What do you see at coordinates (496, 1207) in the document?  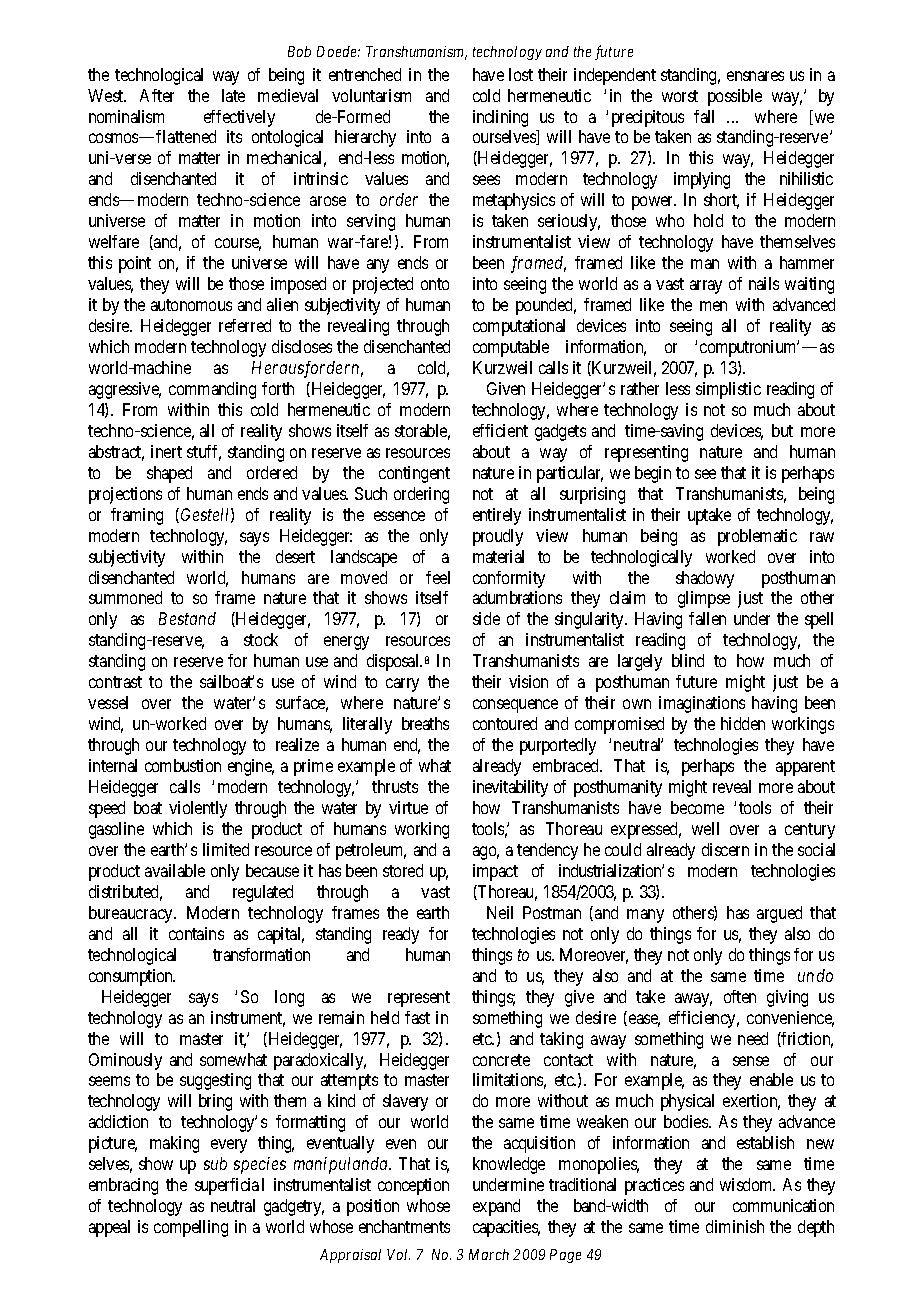 I see `expand` at bounding box center [496, 1207].
